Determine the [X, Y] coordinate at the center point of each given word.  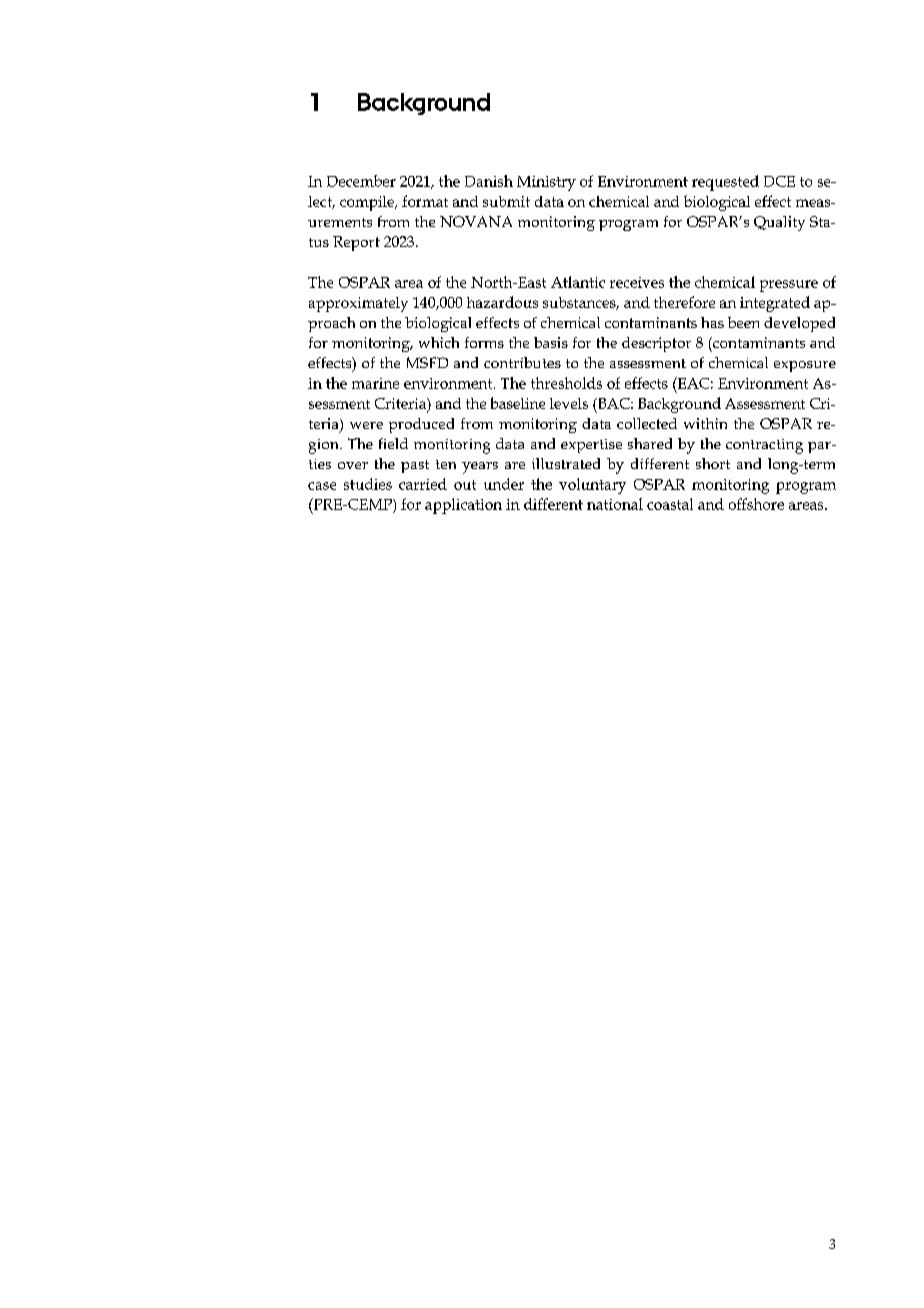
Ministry [546, 183]
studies [368, 484]
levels [569, 403]
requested [725, 183]
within [705, 423]
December [361, 181]
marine [375, 383]
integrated [775, 304]
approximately [358, 304]
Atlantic [578, 282]
